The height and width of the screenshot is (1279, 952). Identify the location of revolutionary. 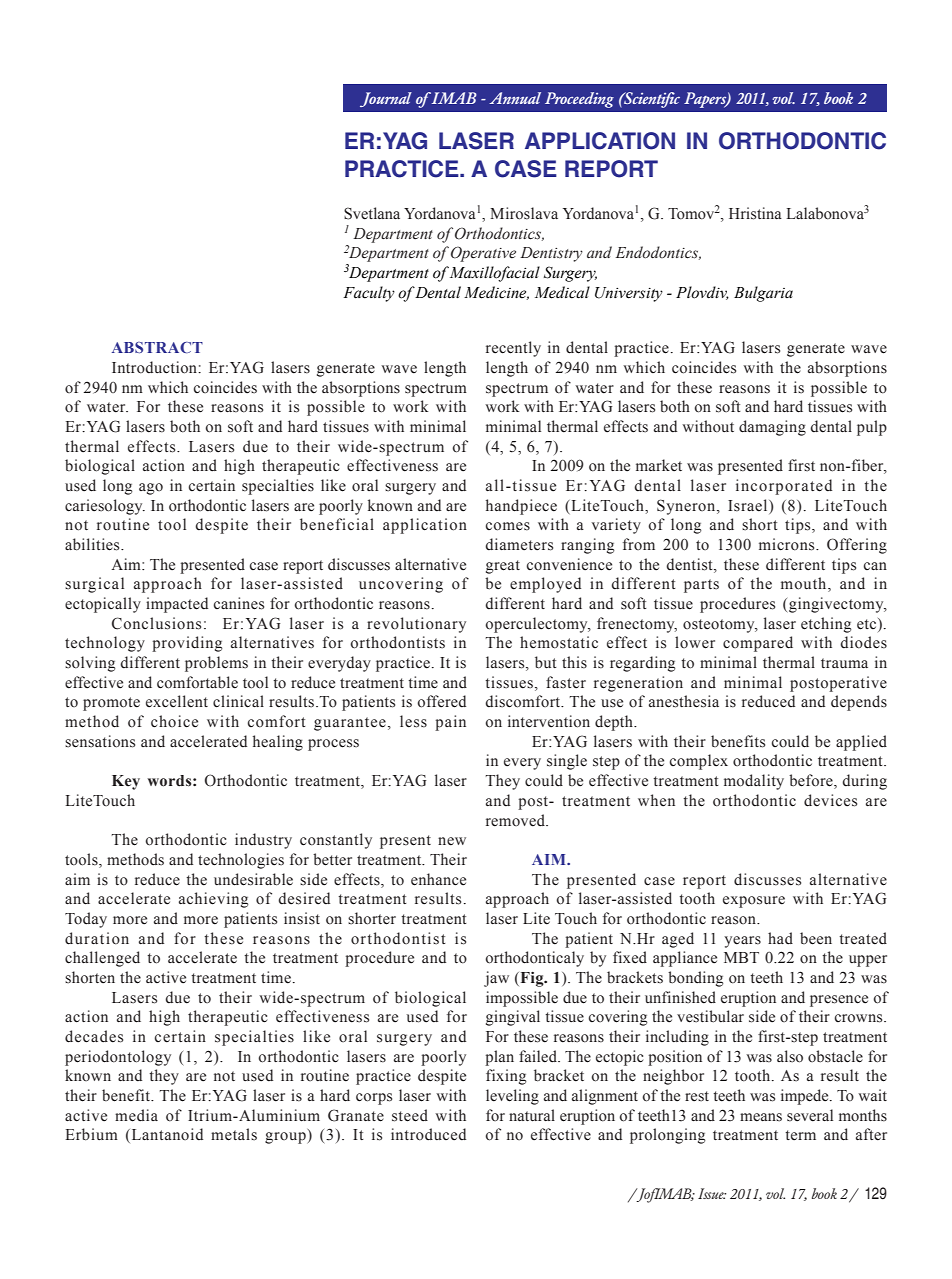
(416, 625).
